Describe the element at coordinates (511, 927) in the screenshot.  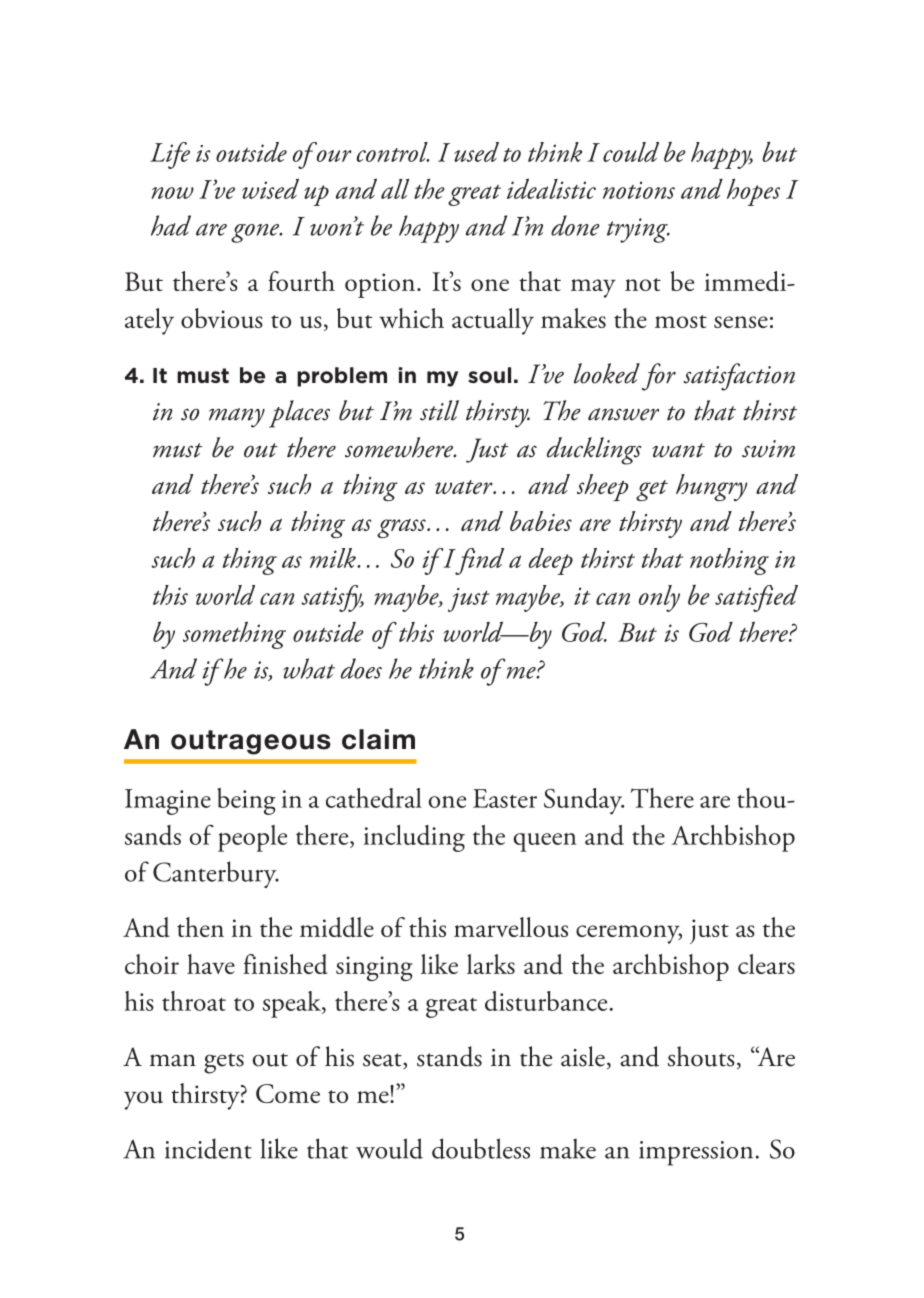
I see `marvellous` at that location.
